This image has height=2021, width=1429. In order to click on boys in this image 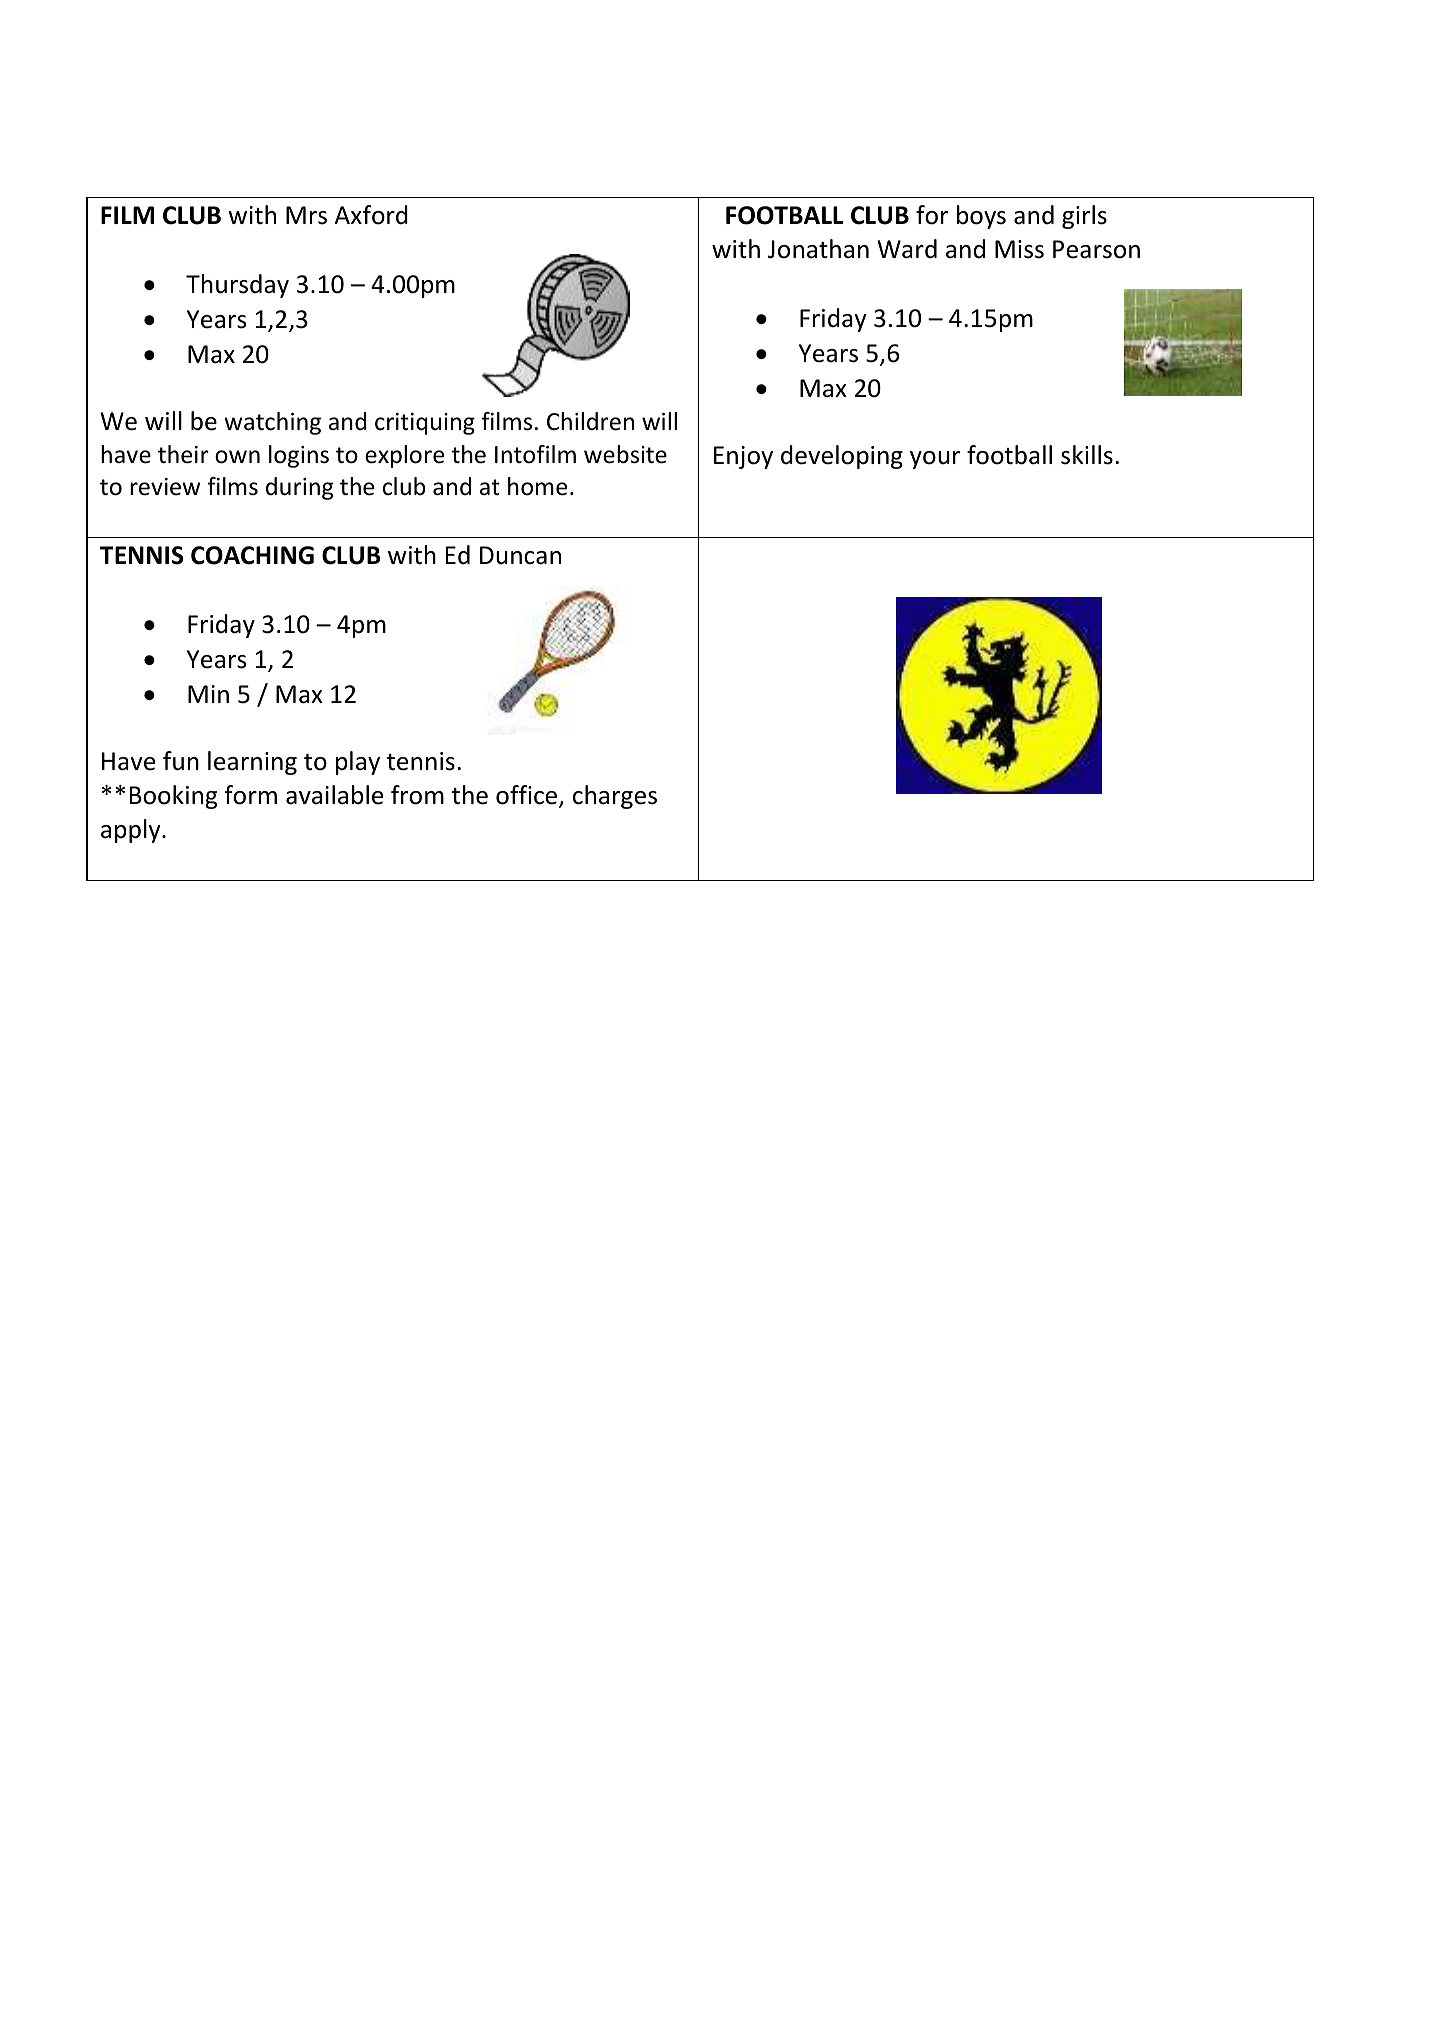, I will do `click(981, 217)`.
